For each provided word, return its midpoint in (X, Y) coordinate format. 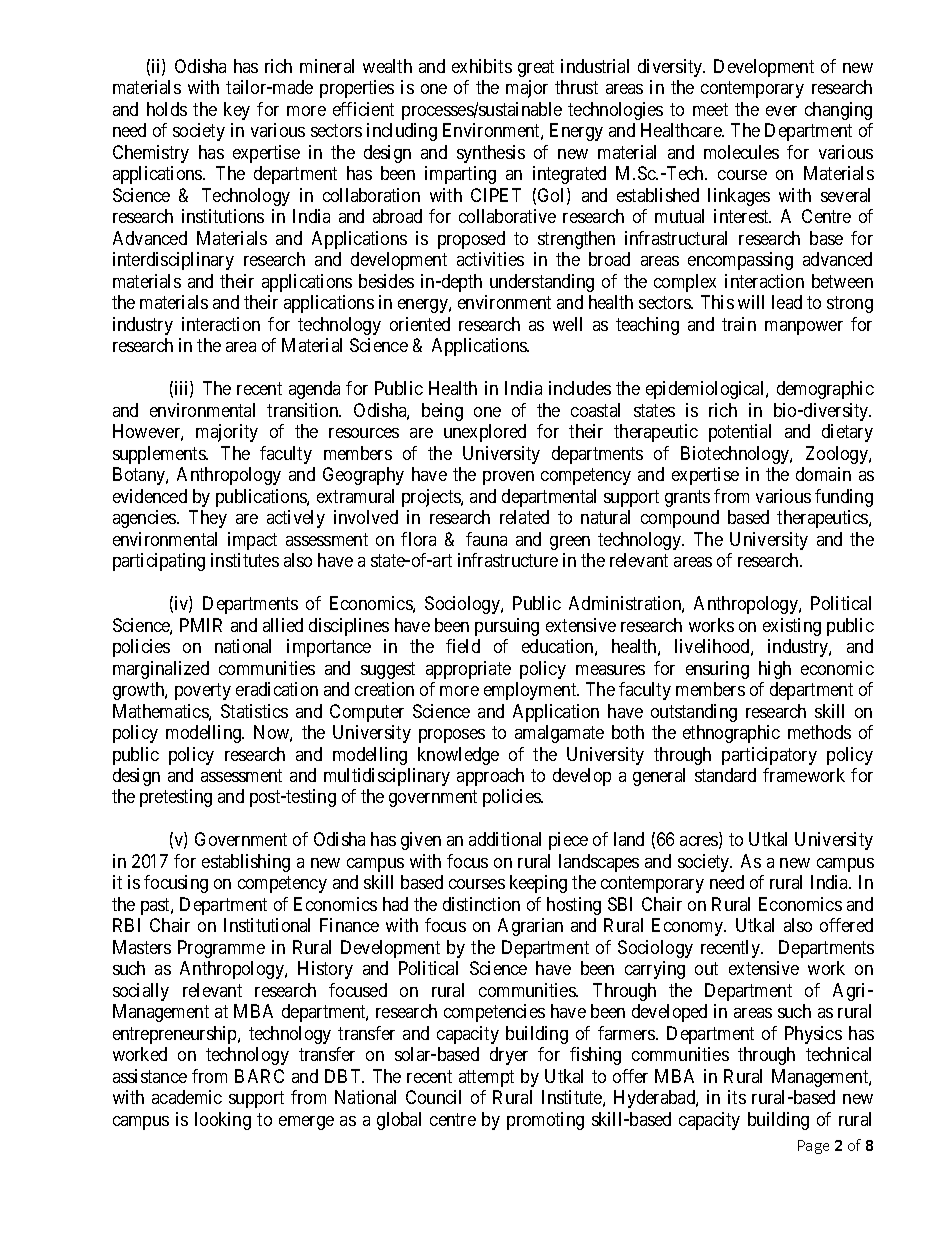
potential (740, 433)
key (237, 111)
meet (710, 109)
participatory (769, 756)
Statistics (254, 711)
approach (490, 777)
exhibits (482, 66)
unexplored (485, 433)
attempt (486, 1078)
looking (223, 1121)
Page (813, 1147)
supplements (160, 455)
